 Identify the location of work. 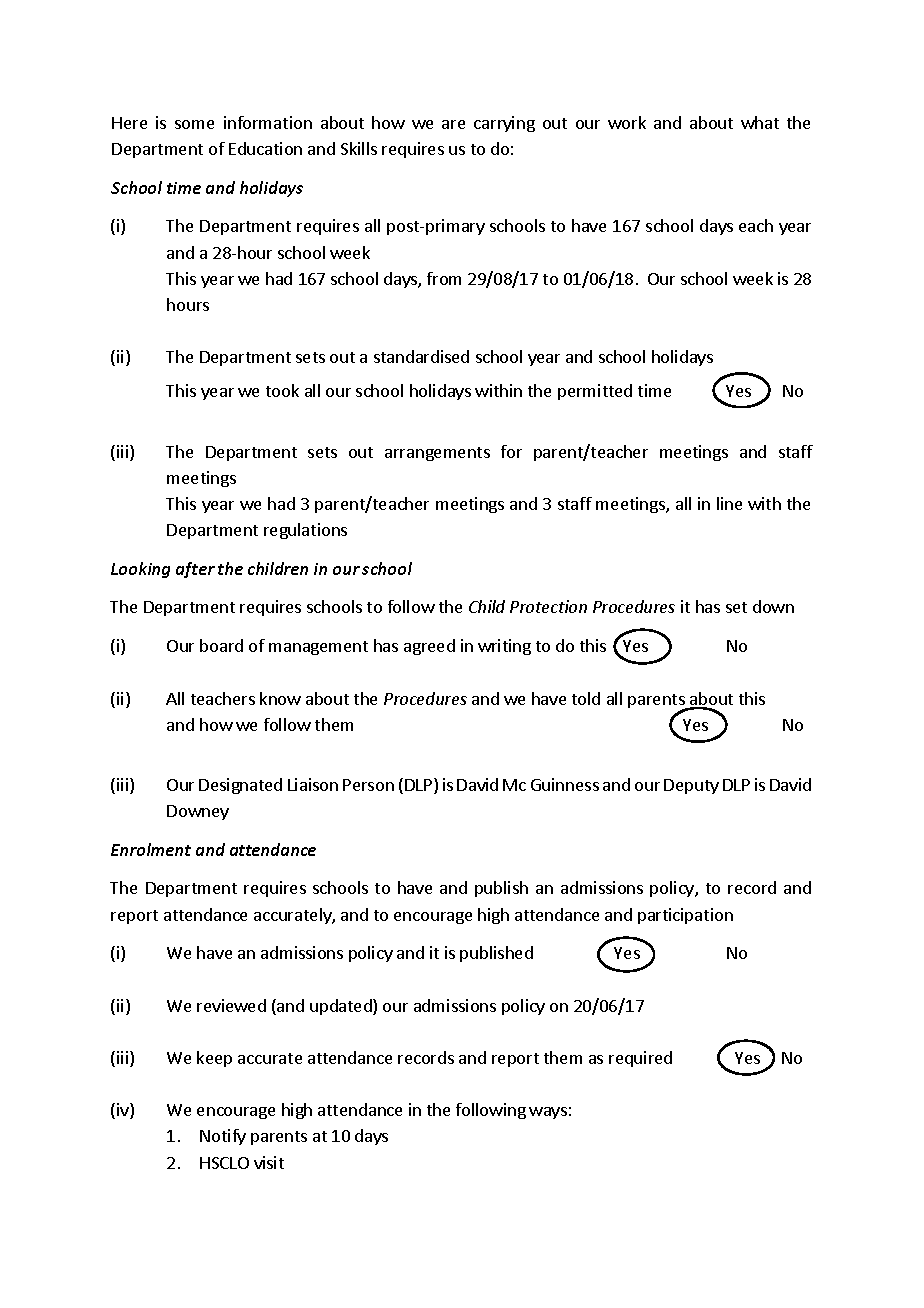
(627, 122).
